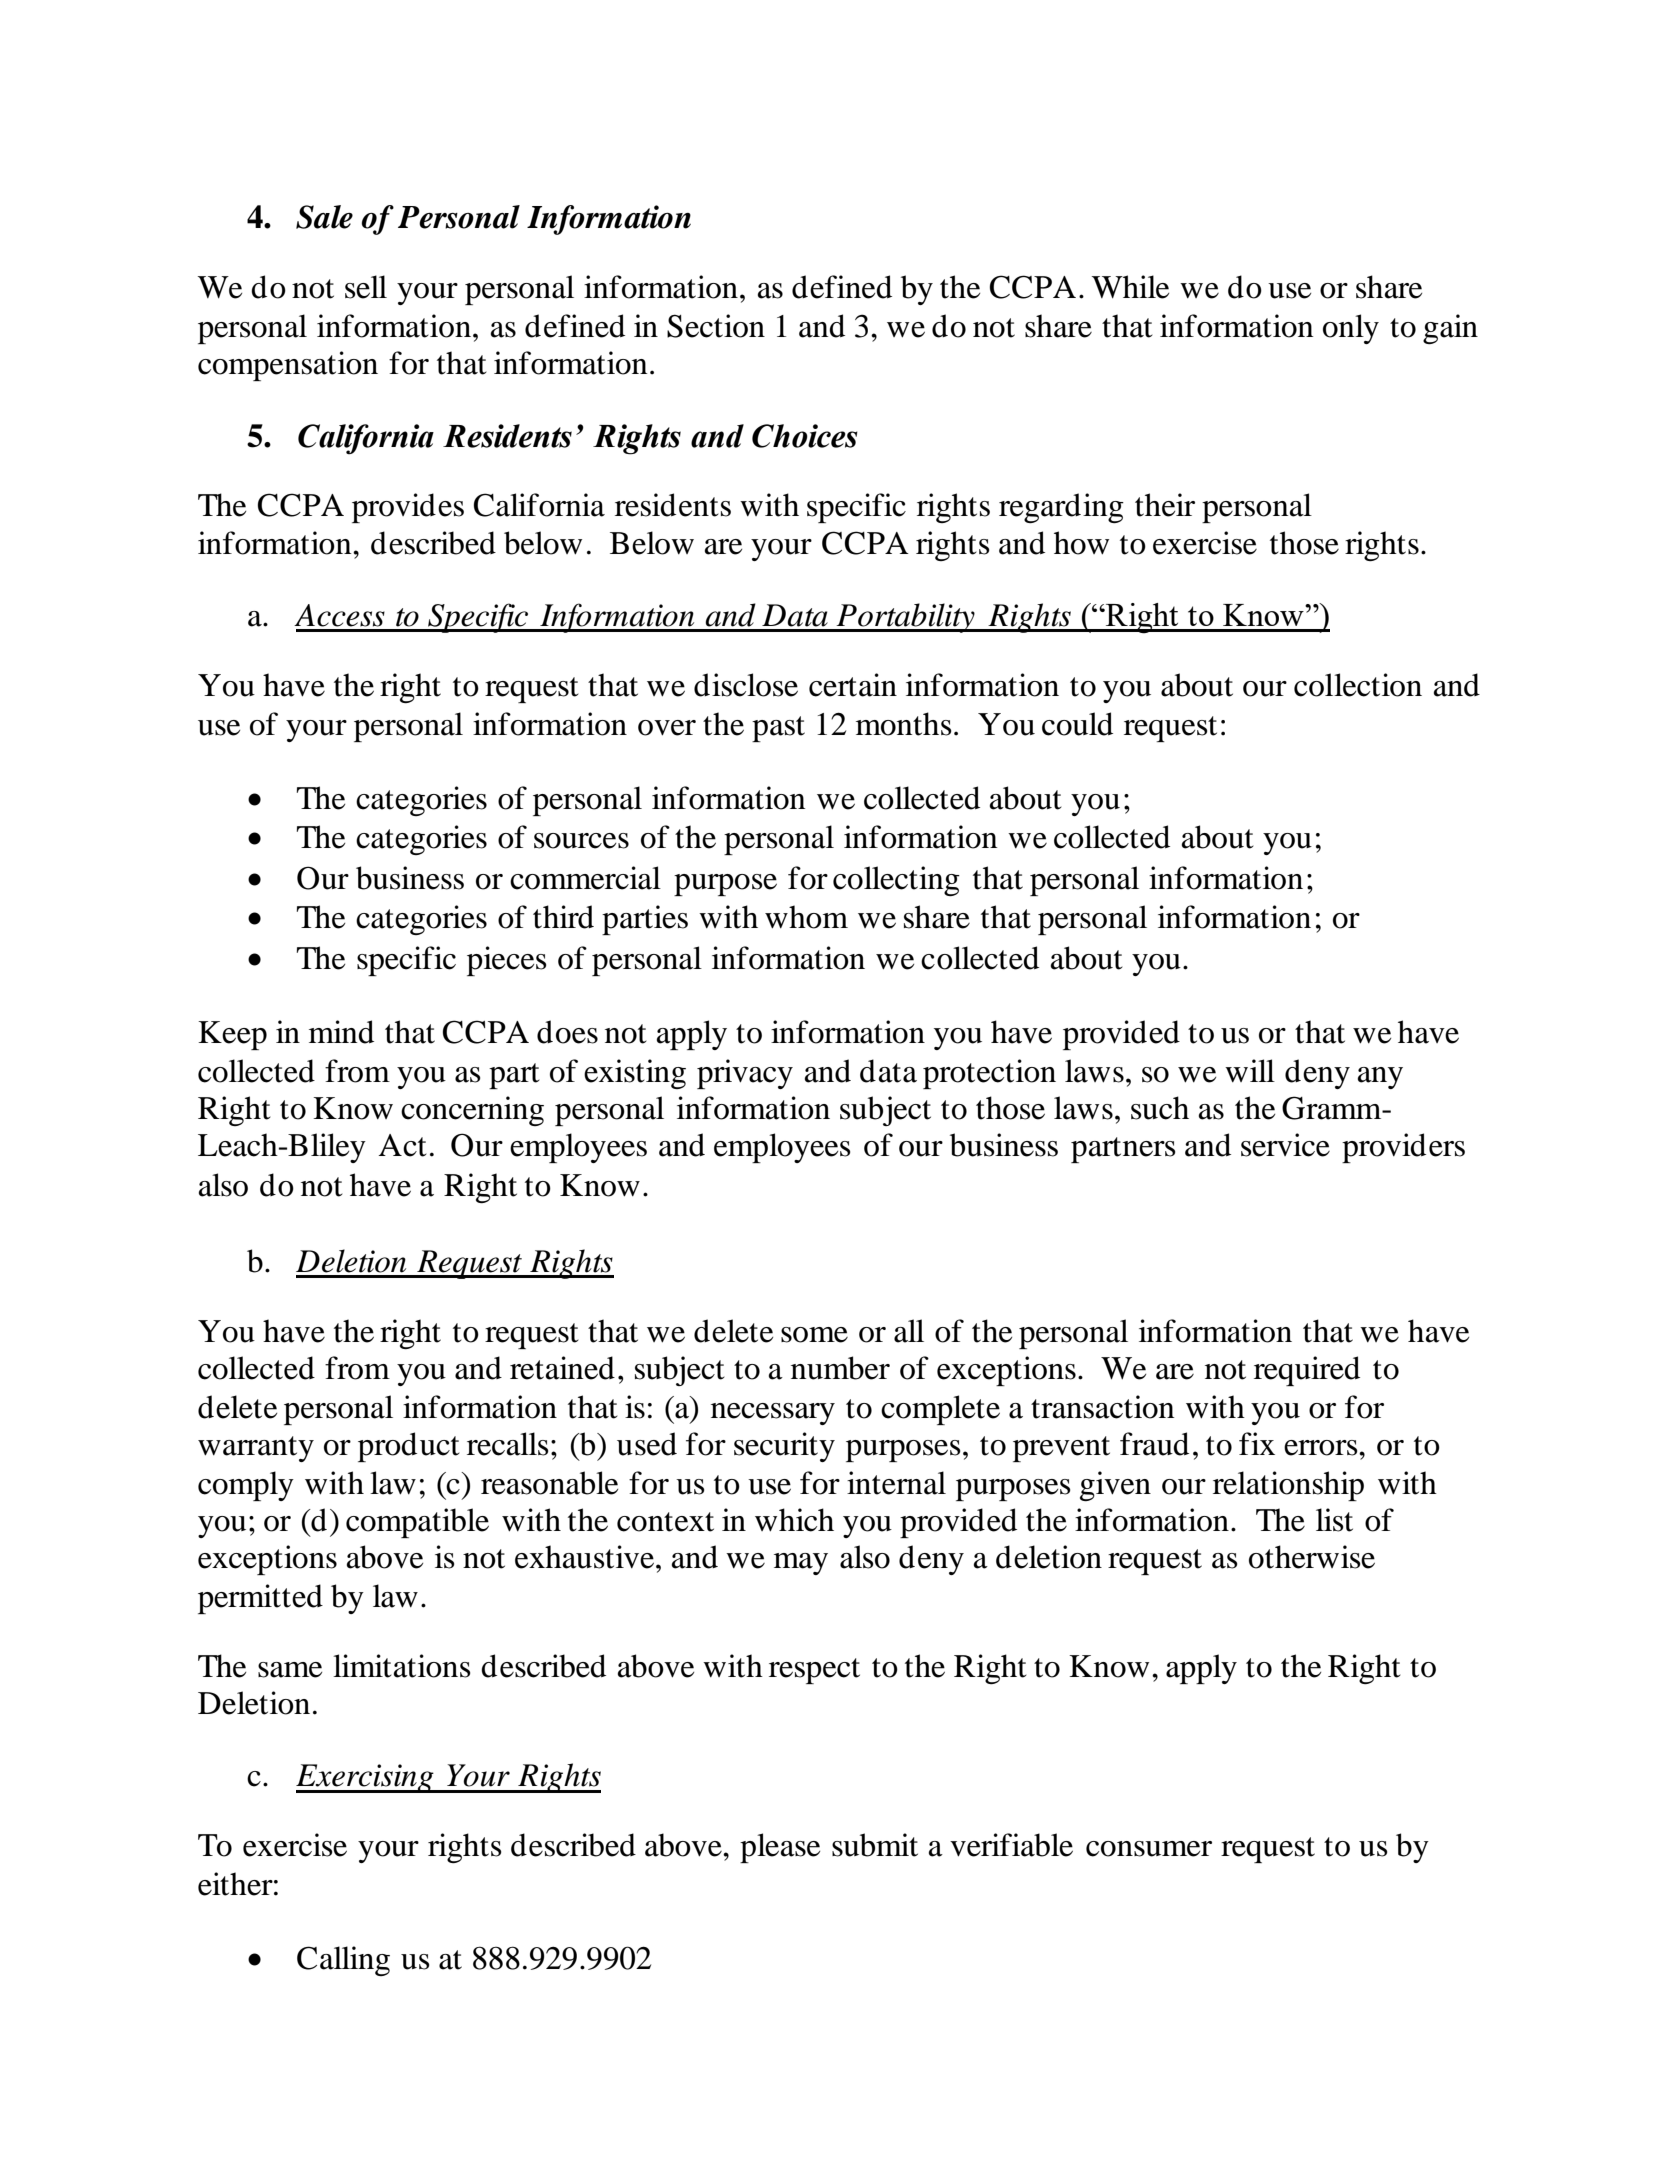 The width and height of the document is (1678, 2171). I want to click on only, so click(1351, 329).
